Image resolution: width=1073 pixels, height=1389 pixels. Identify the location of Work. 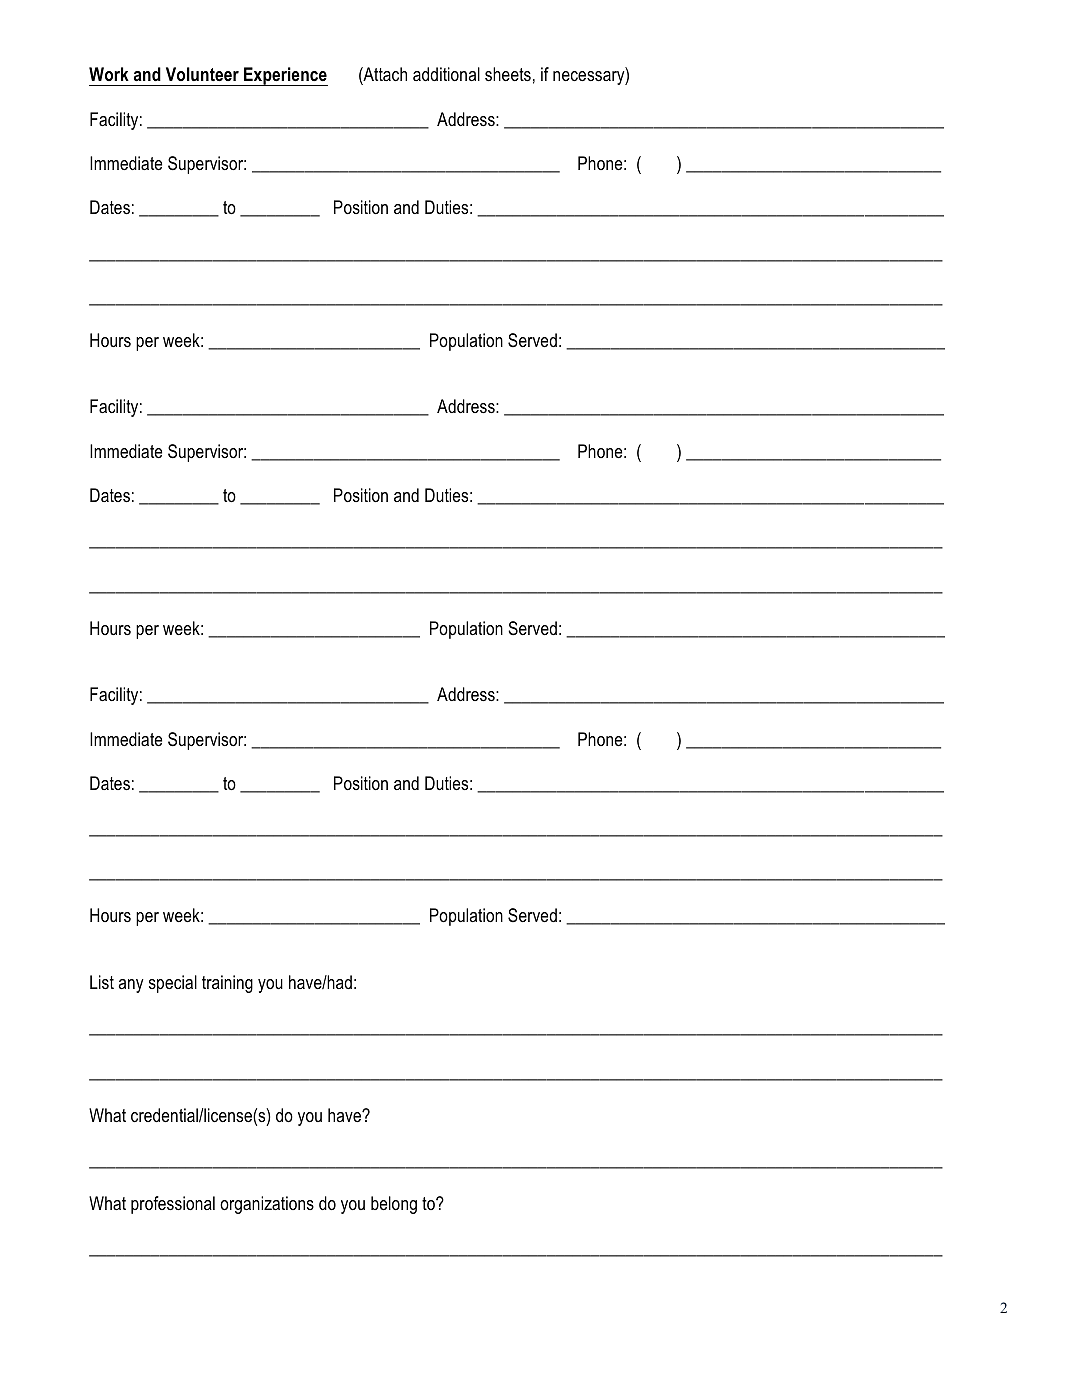
(109, 74).
